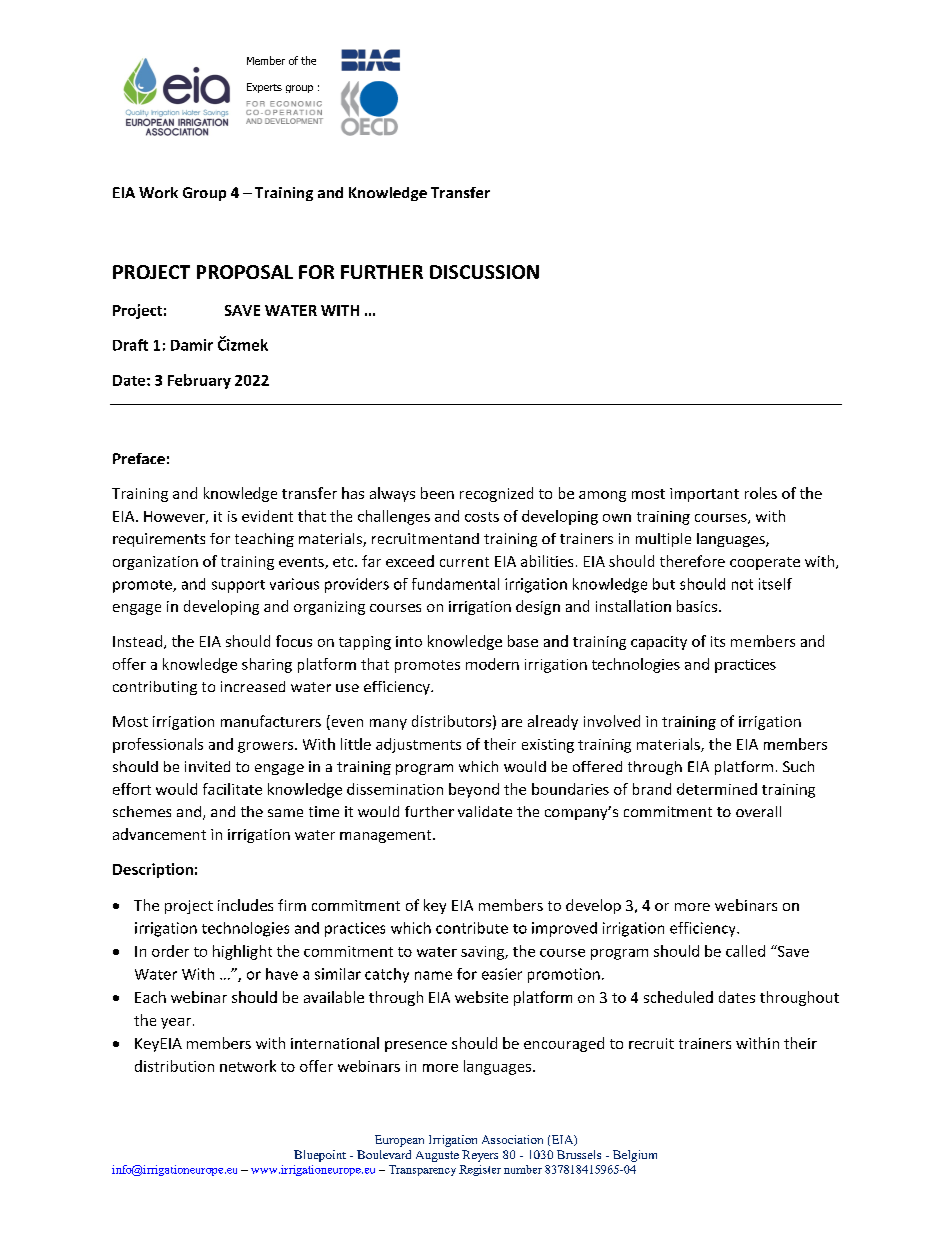 This screenshot has height=1233, width=952. I want to click on DISCUSSION, so click(484, 272).
